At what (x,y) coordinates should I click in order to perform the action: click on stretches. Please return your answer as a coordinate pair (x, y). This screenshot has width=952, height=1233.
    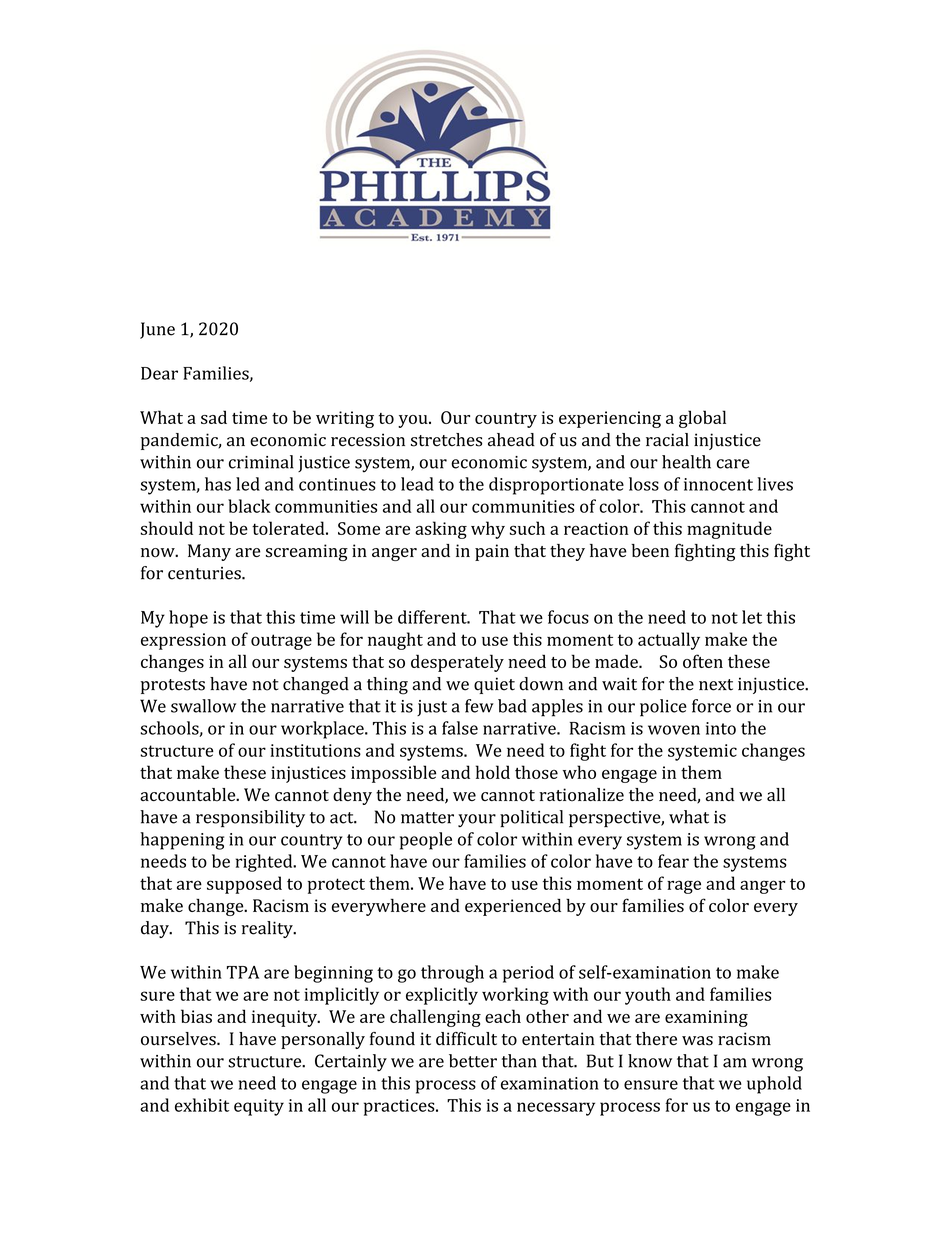
    Looking at the image, I should click on (446, 440).
